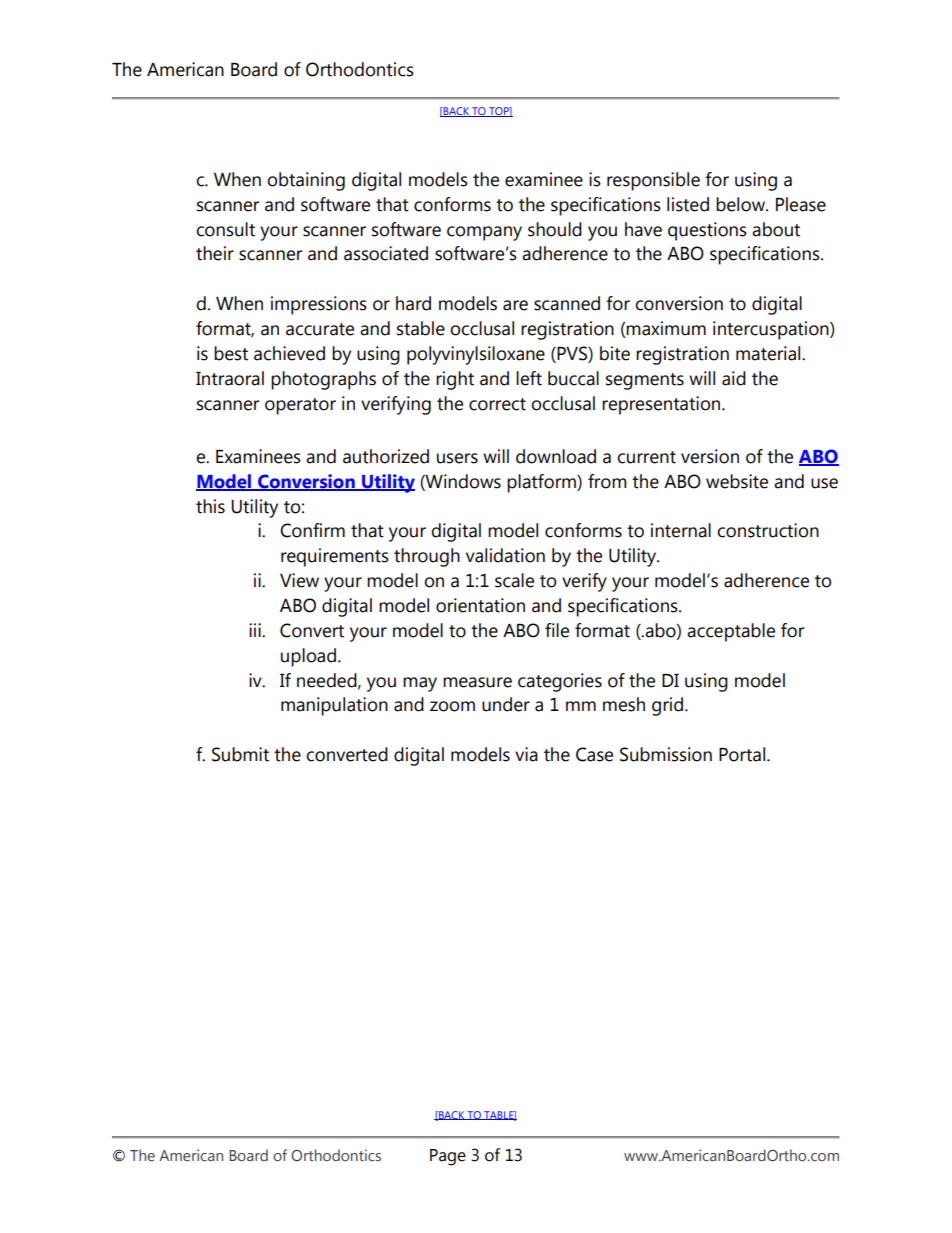  Describe the element at coordinates (300, 406) in the screenshot. I see `operator` at that location.
